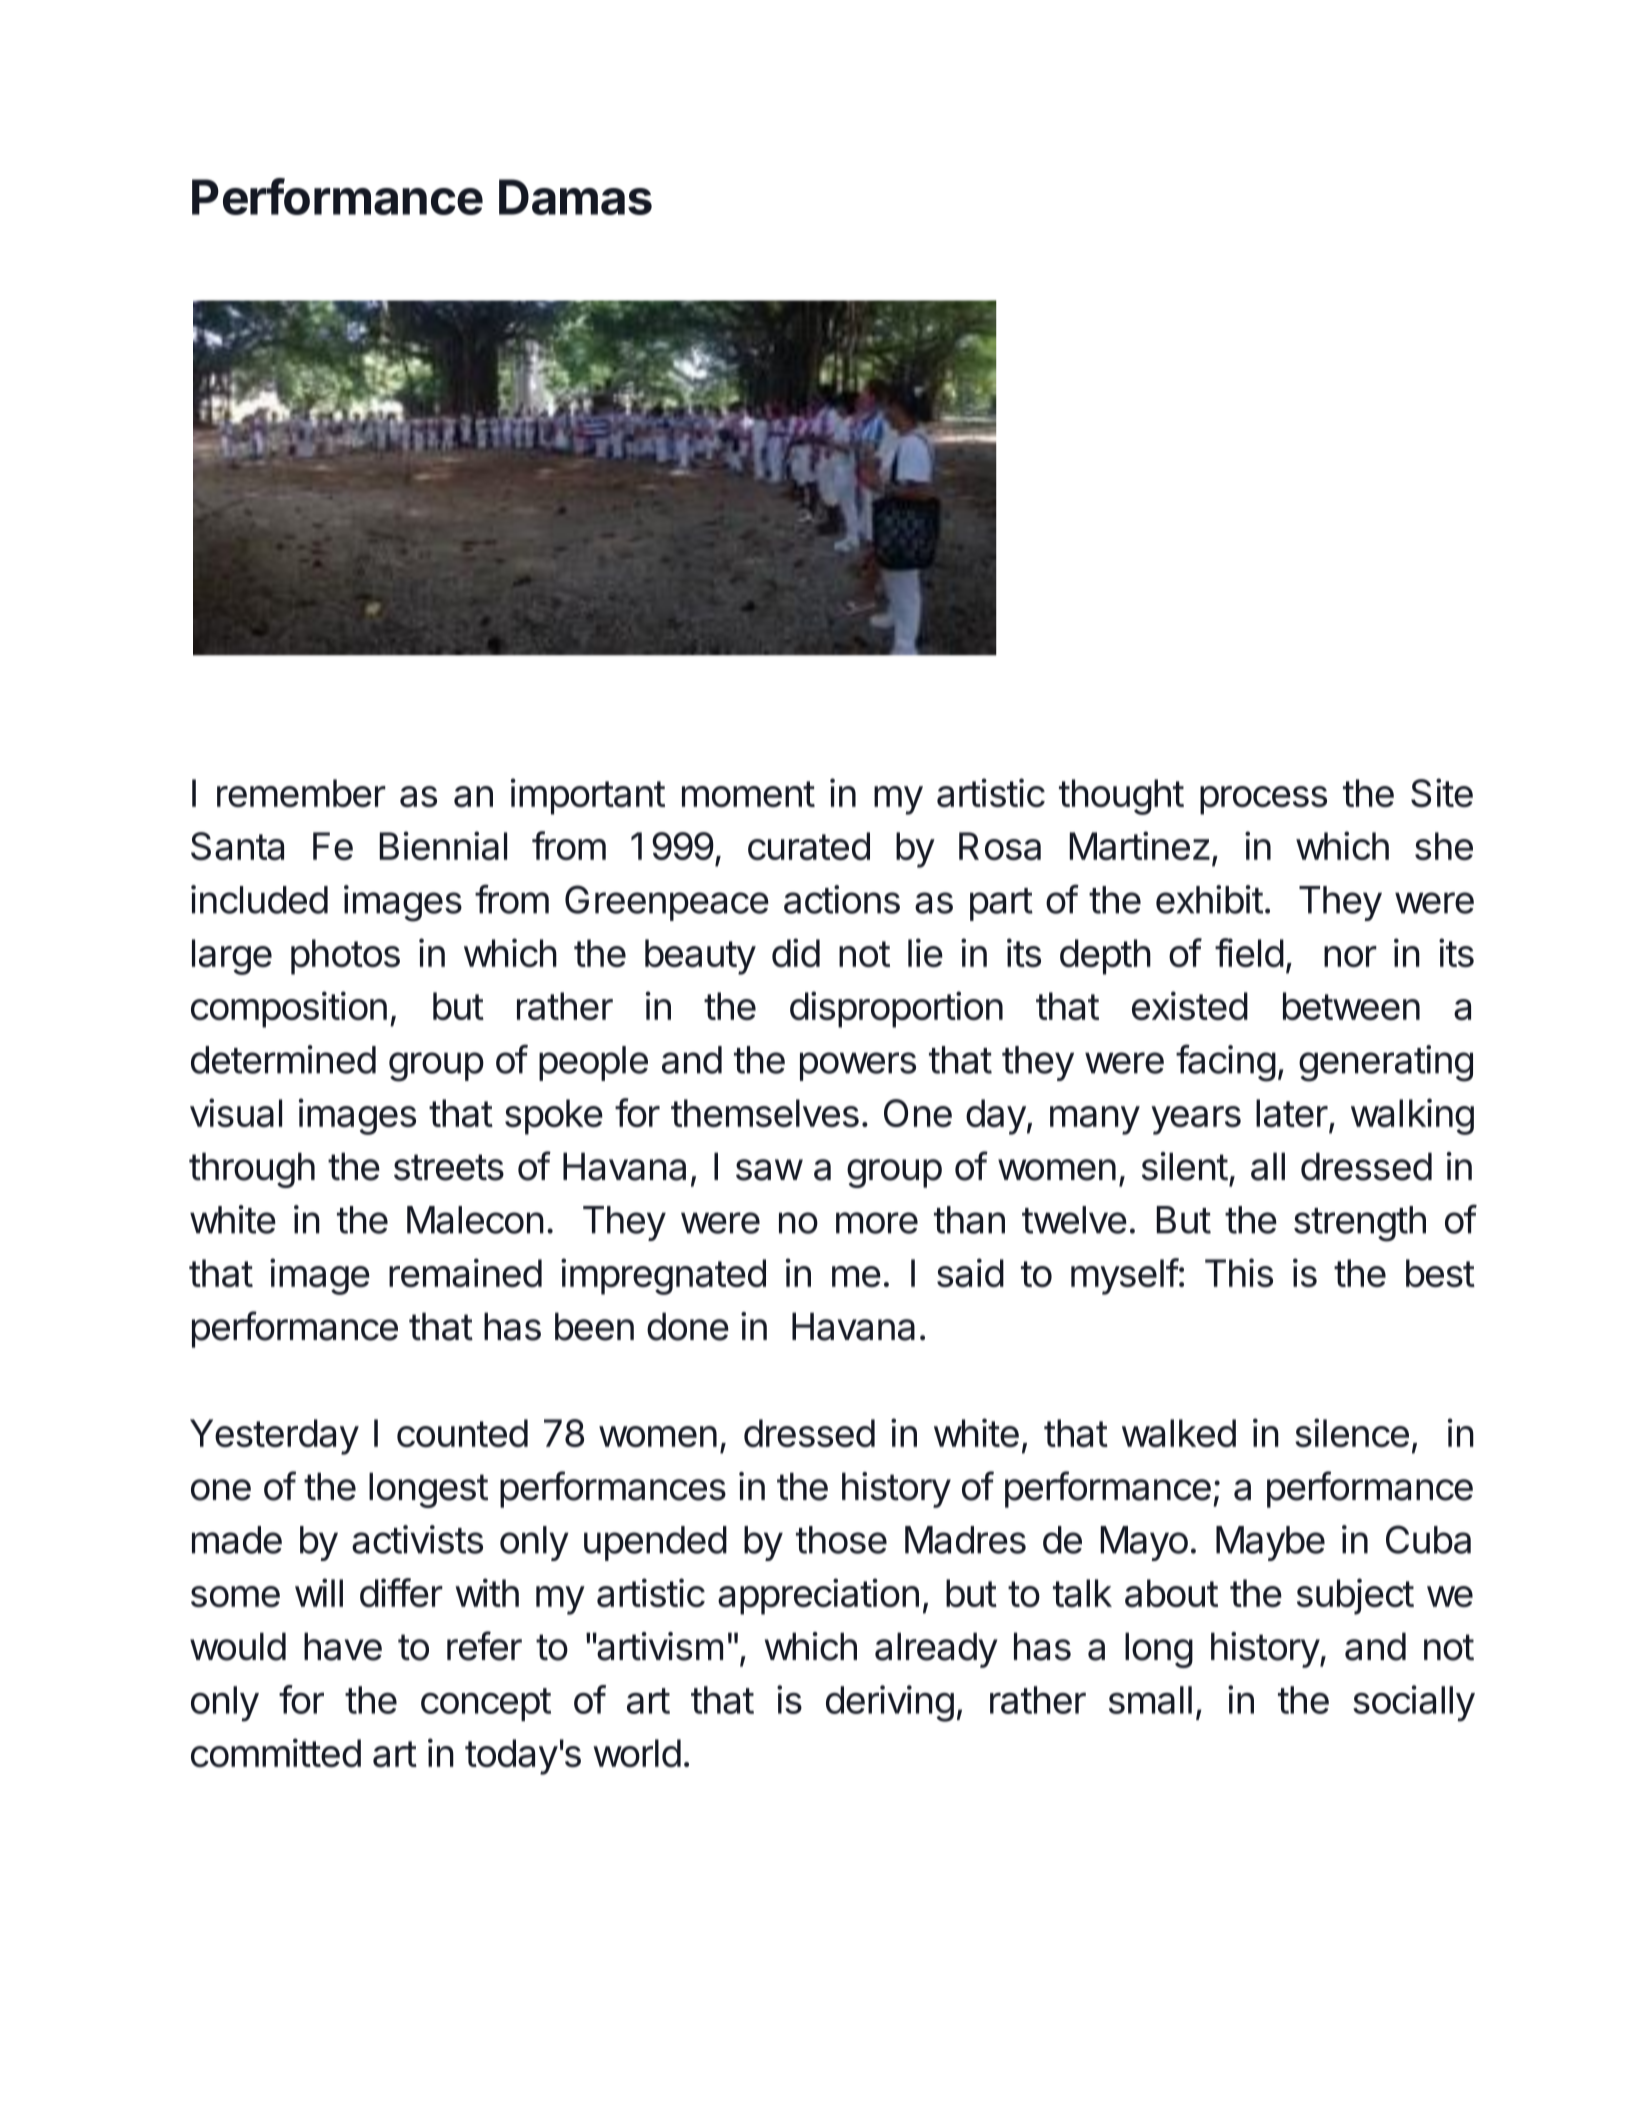 The width and height of the page is (1632, 2112). I want to click on facing, so click(1226, 1063).
